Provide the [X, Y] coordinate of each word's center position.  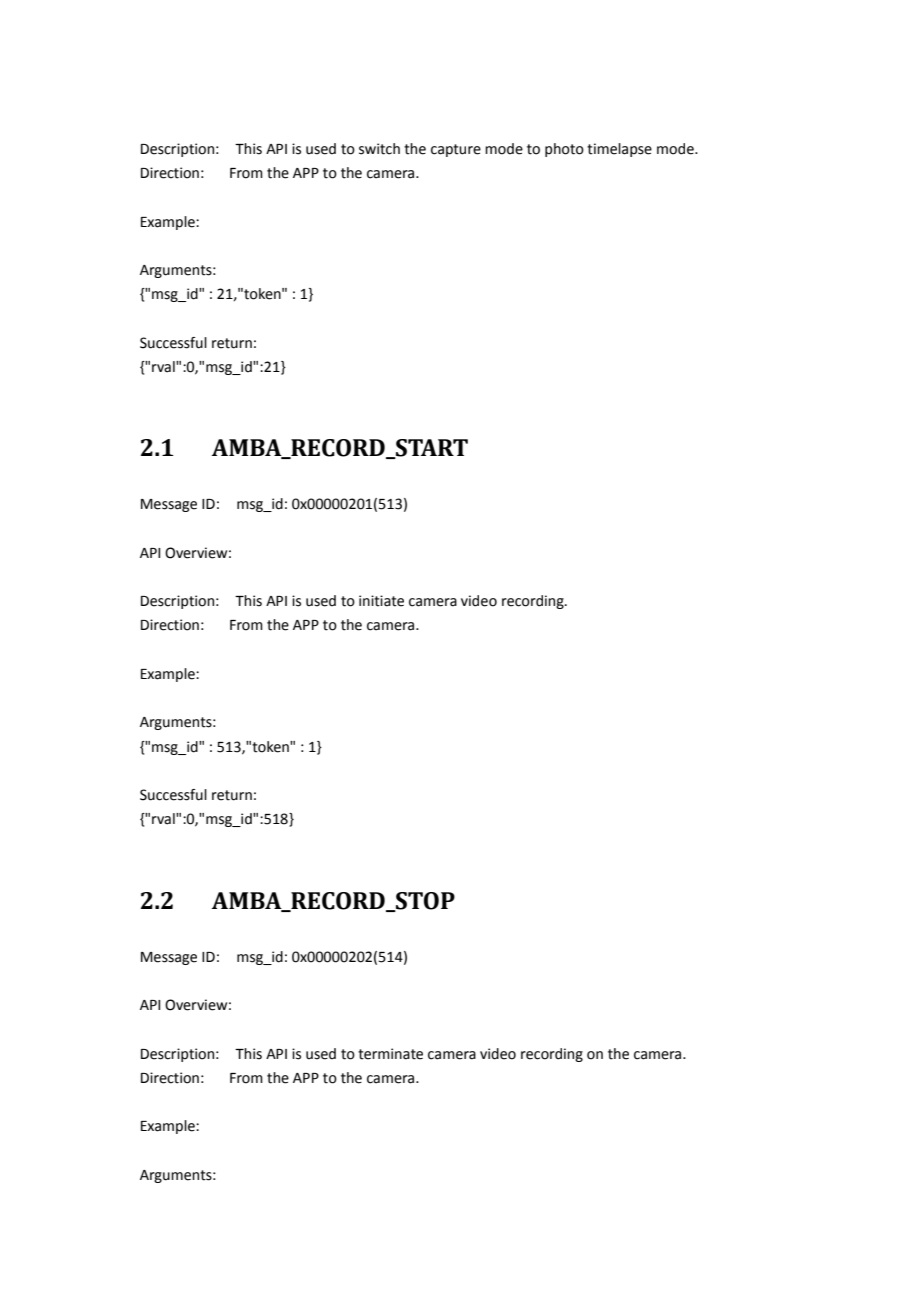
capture [456, 150]
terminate [390, 1054]
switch [379, 149]
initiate [381, 601]
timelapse [619, 150]
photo [564, 150]
